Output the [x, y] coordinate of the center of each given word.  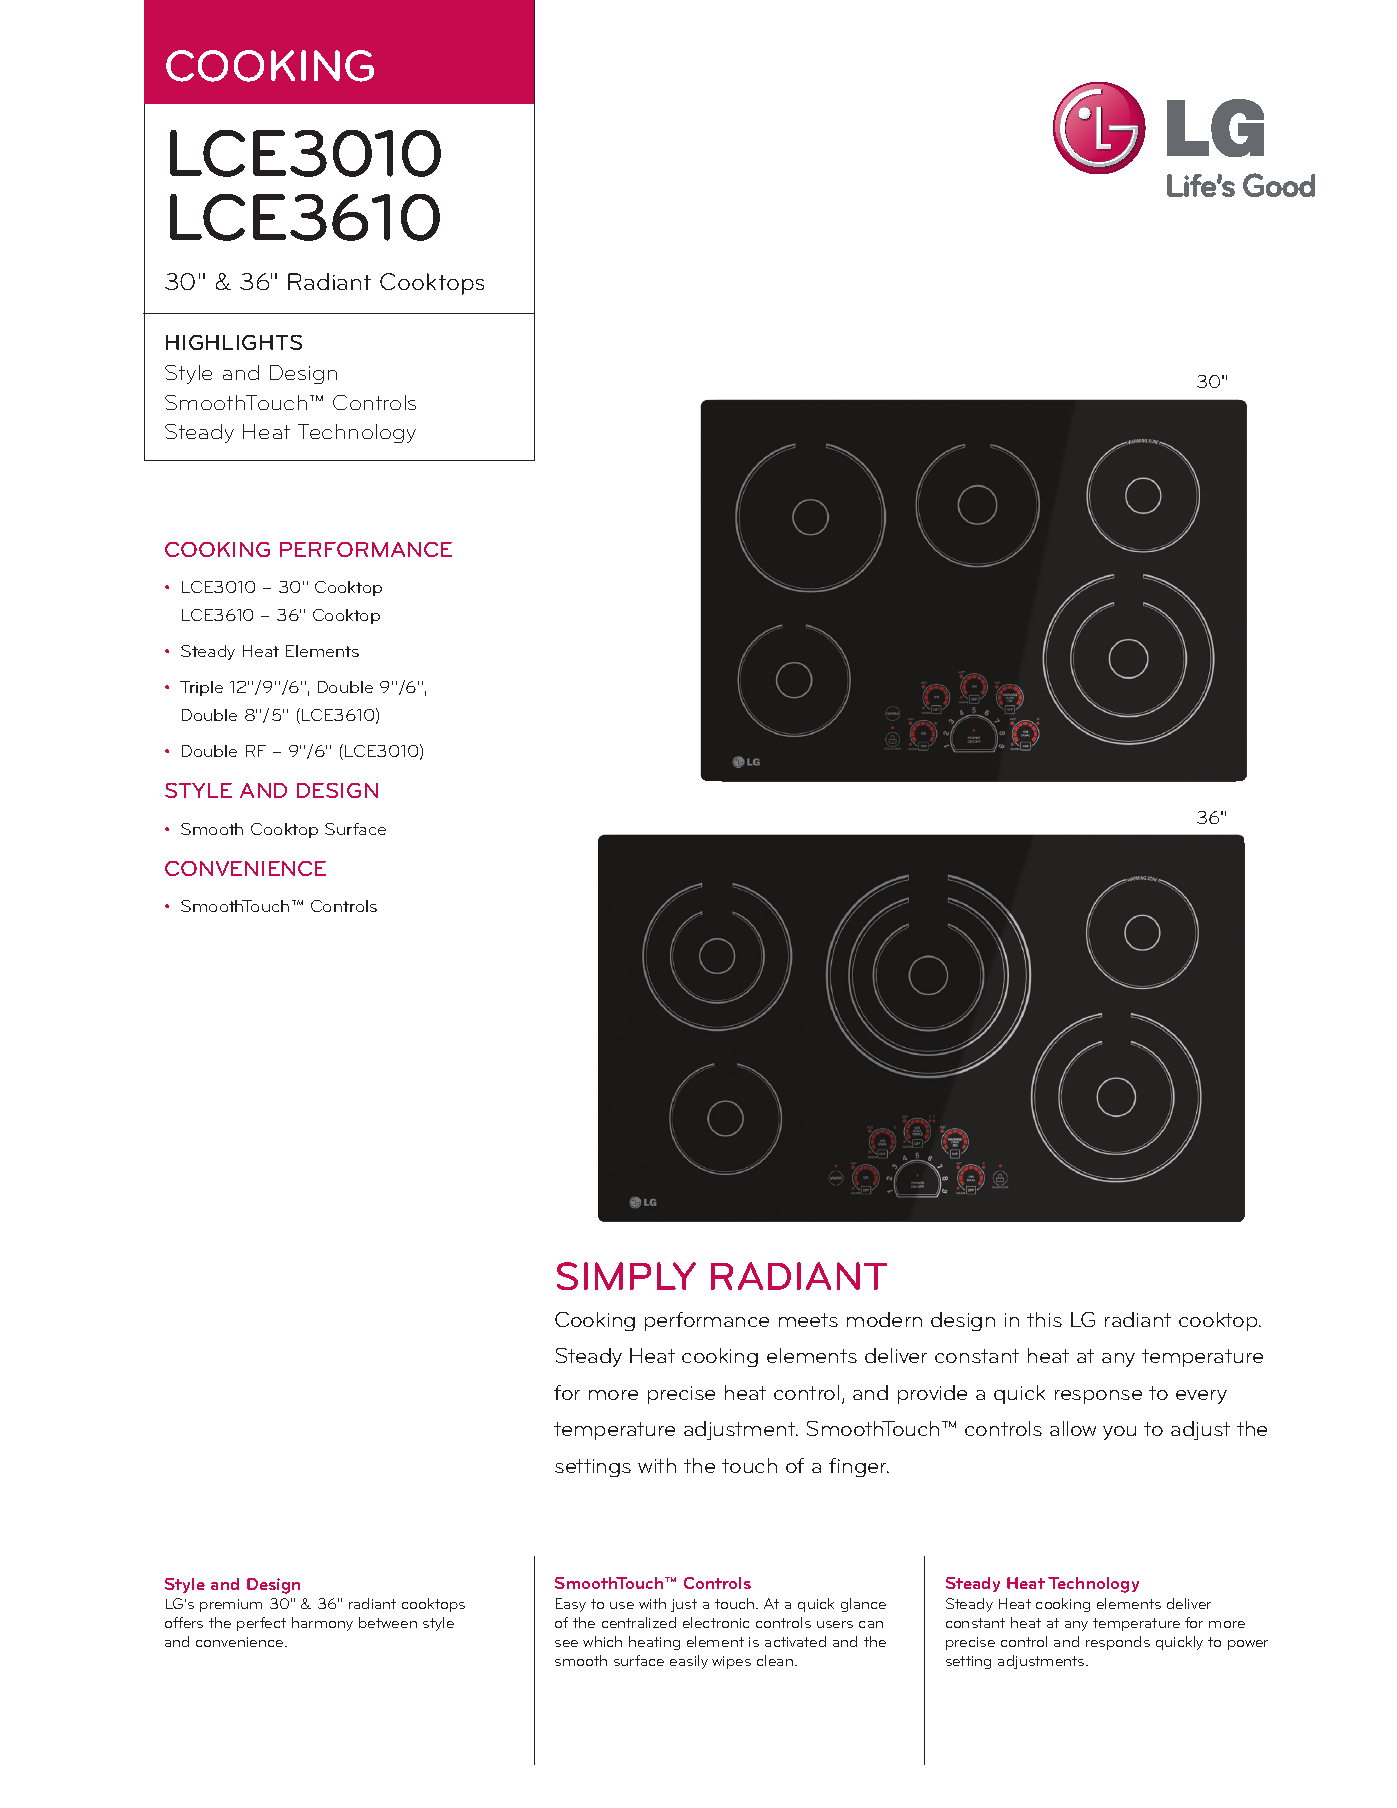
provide [932, 1394]
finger [859, 1467]
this [1044, 1319]
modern [884, 1319]
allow [1073, 1428]
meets [808, 1320]
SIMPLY [626, 1276]
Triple [201, 688]
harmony [322, 1624]
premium [231, 1605]
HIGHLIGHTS [234, 342]
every [1201, 1397]
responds [1118, 1643]
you [1119, 1433]
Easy [571, 1605]
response [1098, 1397]
